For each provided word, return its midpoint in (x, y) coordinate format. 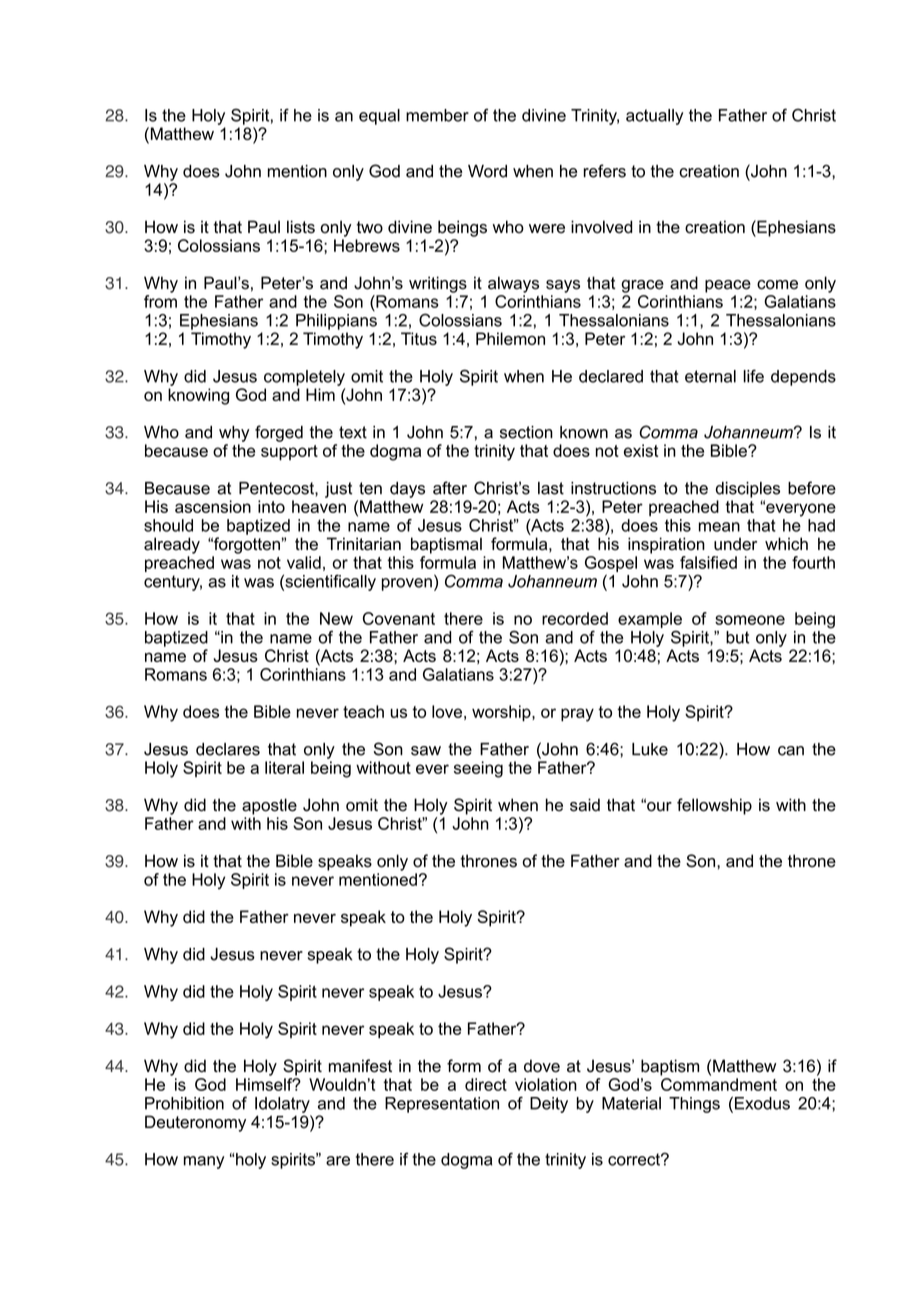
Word (487, 171)
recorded (575, 618)
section (526, 432)
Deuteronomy (195, 1123)
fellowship (714, 806)
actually (654, 117)
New (336, 618)
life (754, 376)
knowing (198, 396)
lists (301, 227)
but (737, 637)
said (585, 805)
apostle (269, 806)
